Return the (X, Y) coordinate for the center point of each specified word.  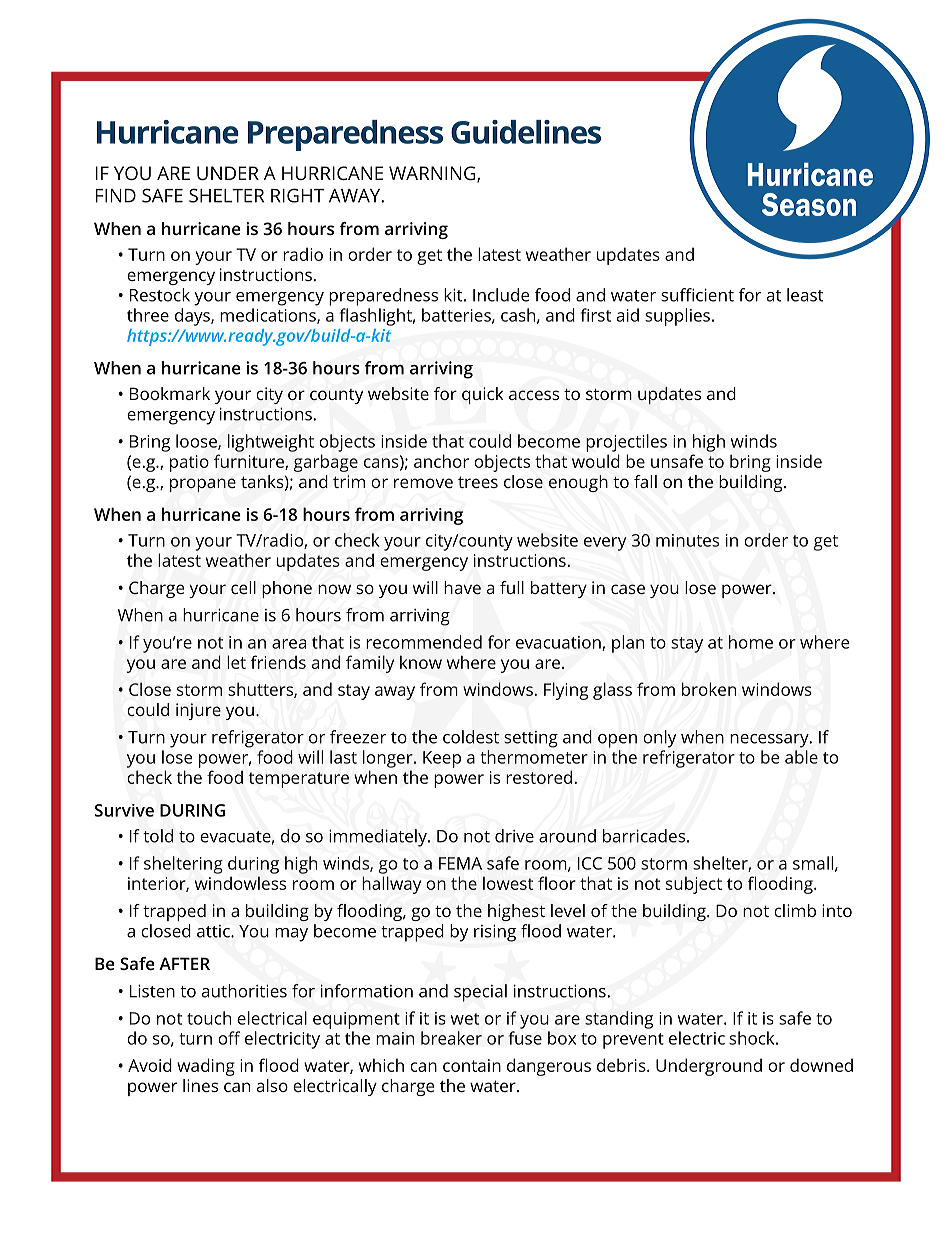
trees (478, 482)
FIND (116, 196)
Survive (124, 810)
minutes (687, 540)
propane (203, 485)
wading (206, 1067)
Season (809, 204)
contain (472, 1065)
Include (501, 295)
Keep (442, 759)
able (801, 757)
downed (821, 1065)
